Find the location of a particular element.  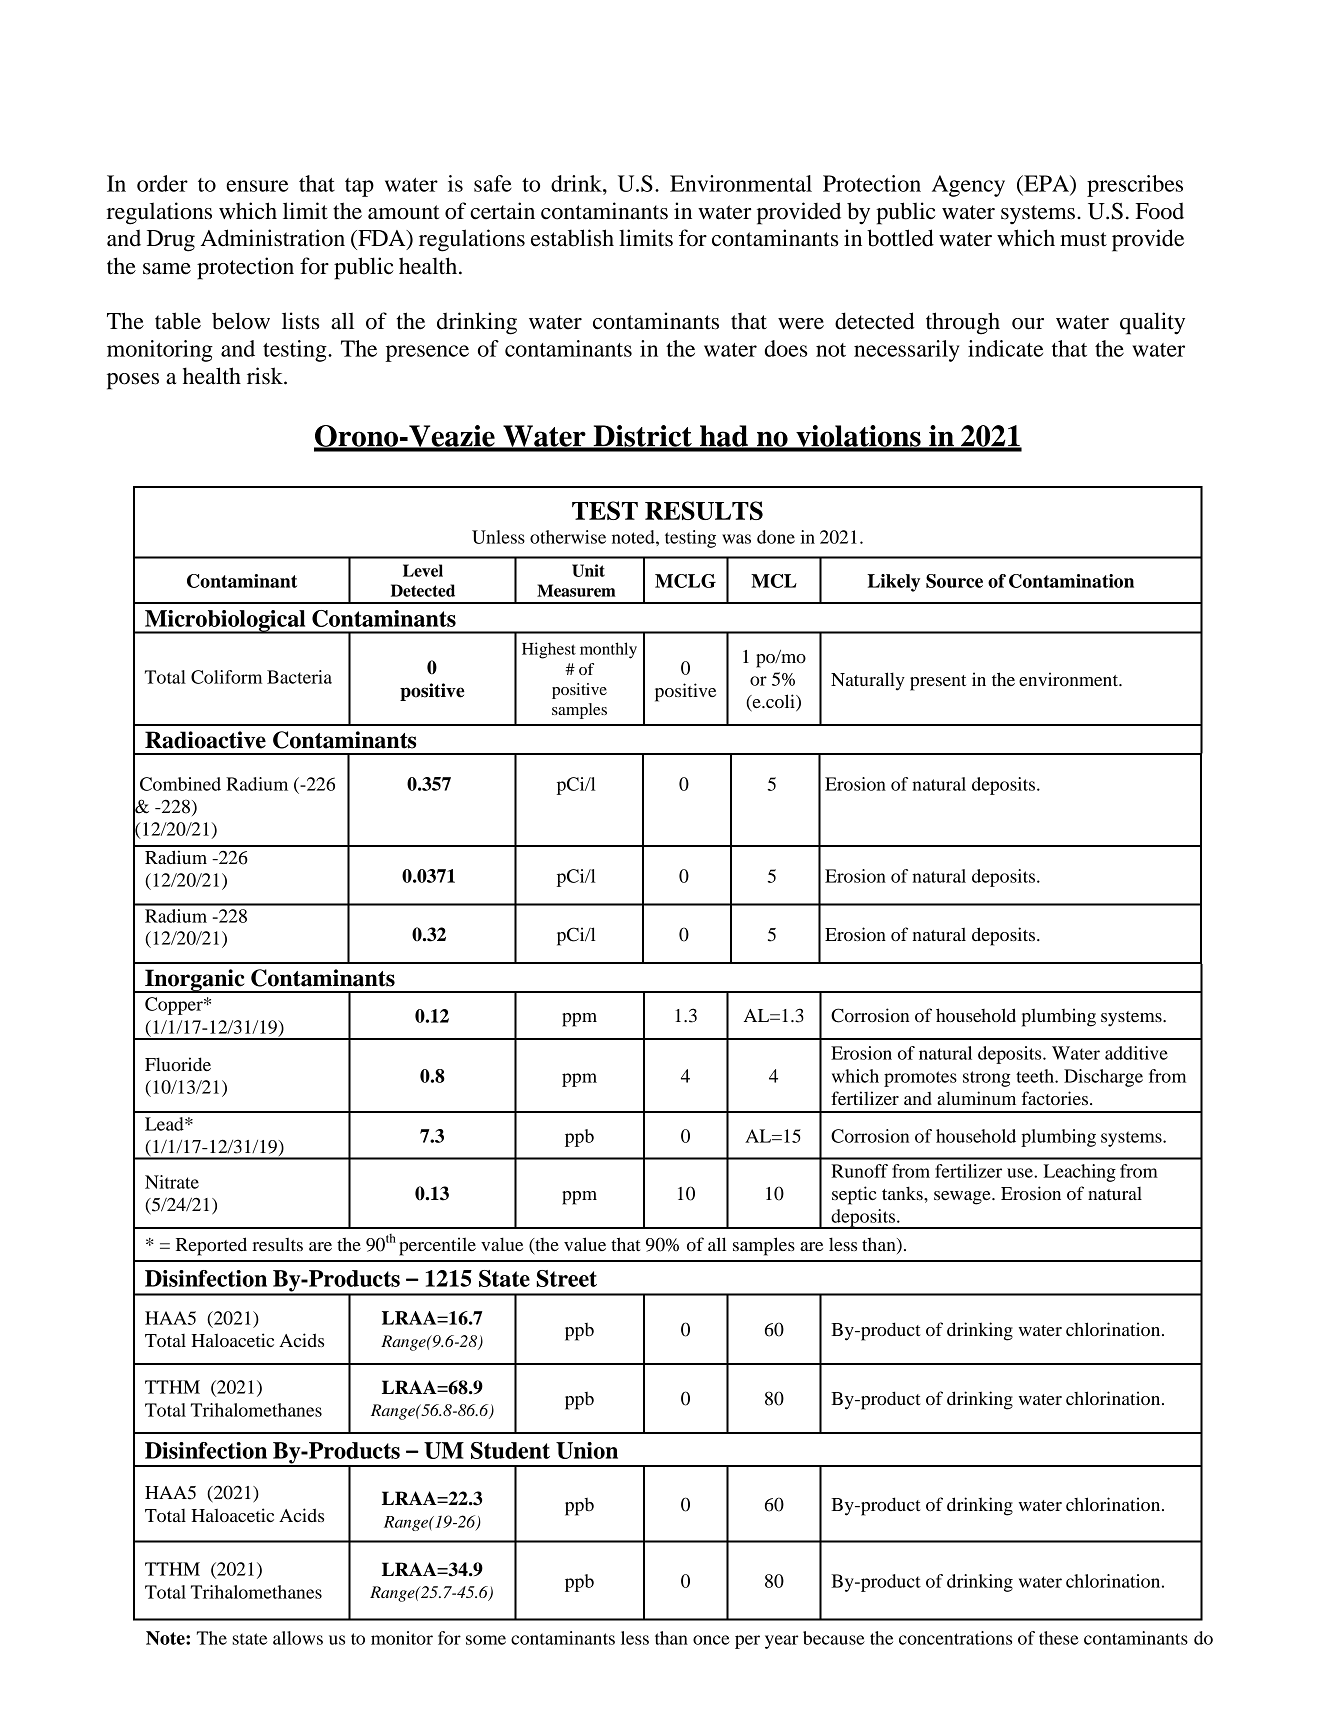

establish is located at coordinates (572, 238).
